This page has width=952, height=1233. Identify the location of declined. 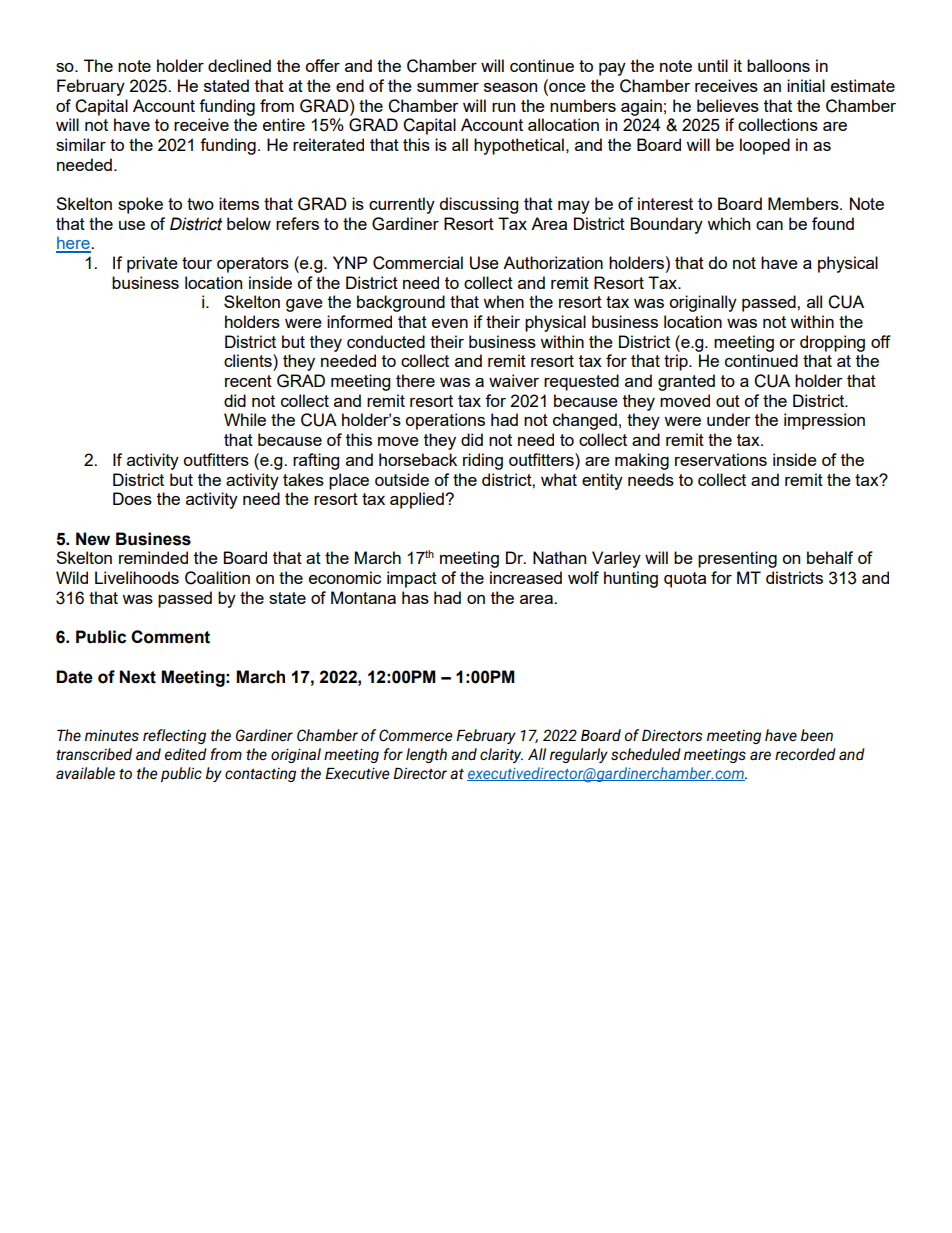
(239, 65).
